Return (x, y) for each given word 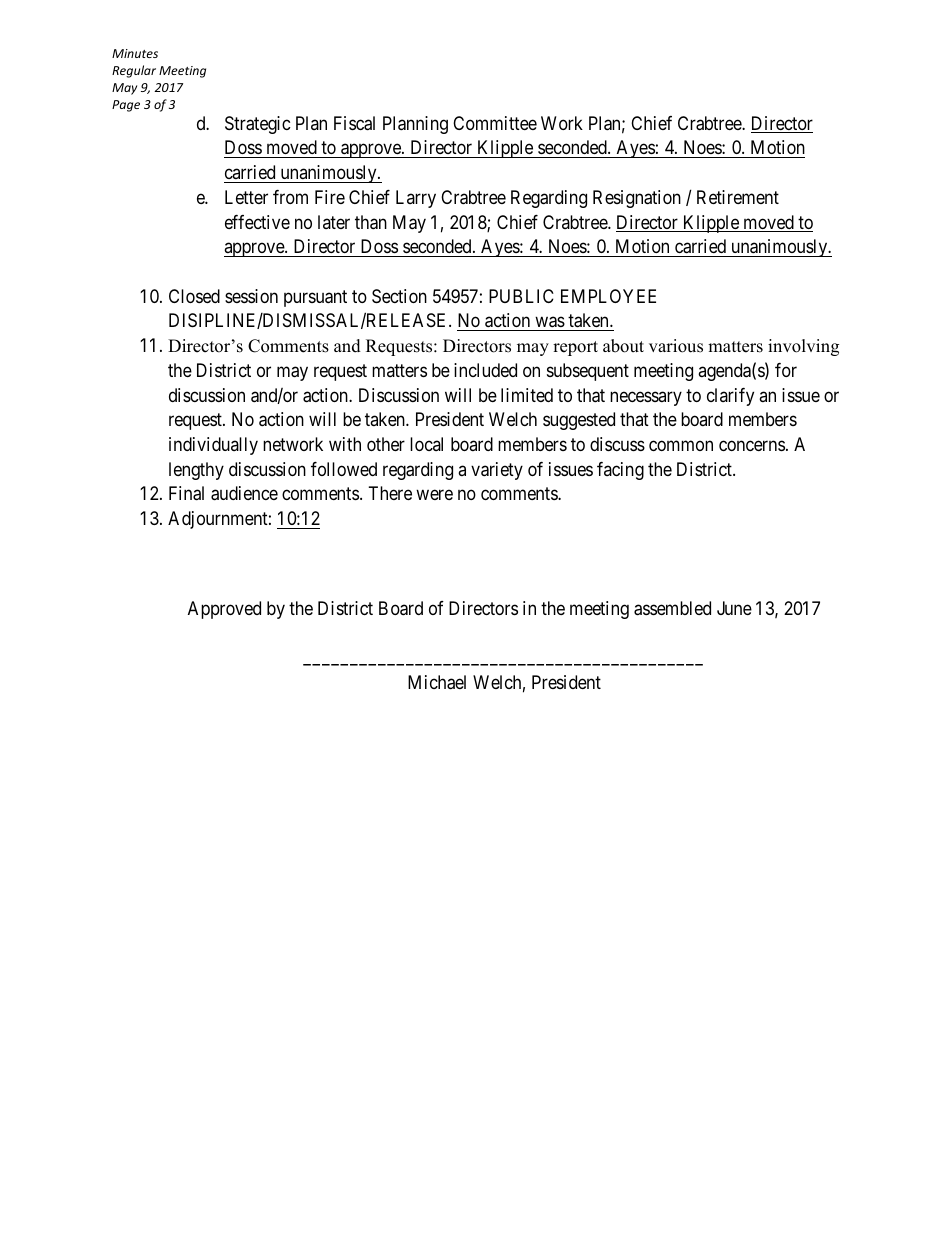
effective (257, 222)
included (485, 370)
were (434, 495)
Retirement (738, 197)
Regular (134, 71)
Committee (495, 123)
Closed (194, 296)
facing (620, 471)
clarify (730, 397)
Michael (437, 682)
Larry (416, 199)
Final (186, 493)
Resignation (637, 199)
